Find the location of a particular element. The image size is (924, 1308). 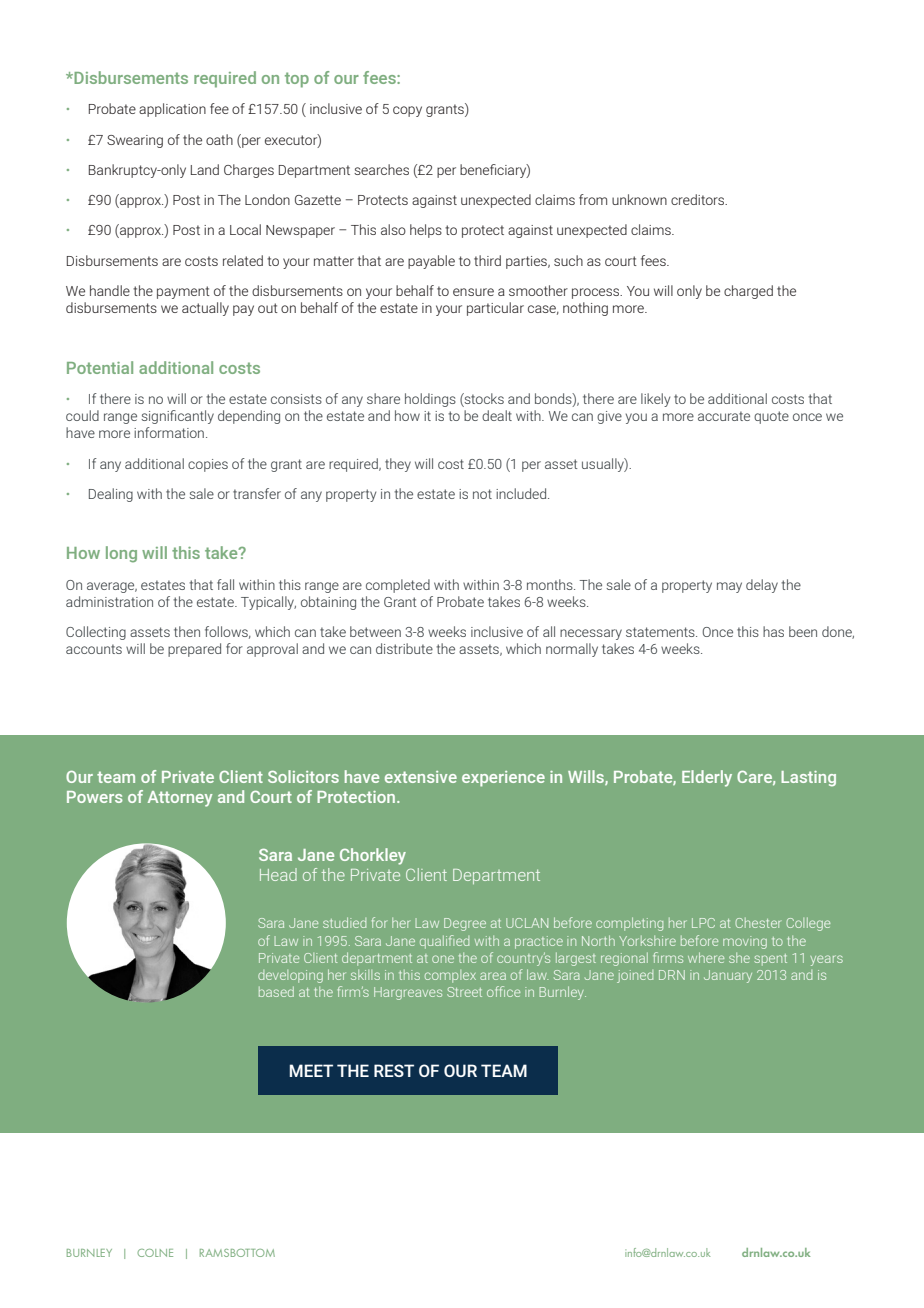

copy is located at coordinates (407, 111).
